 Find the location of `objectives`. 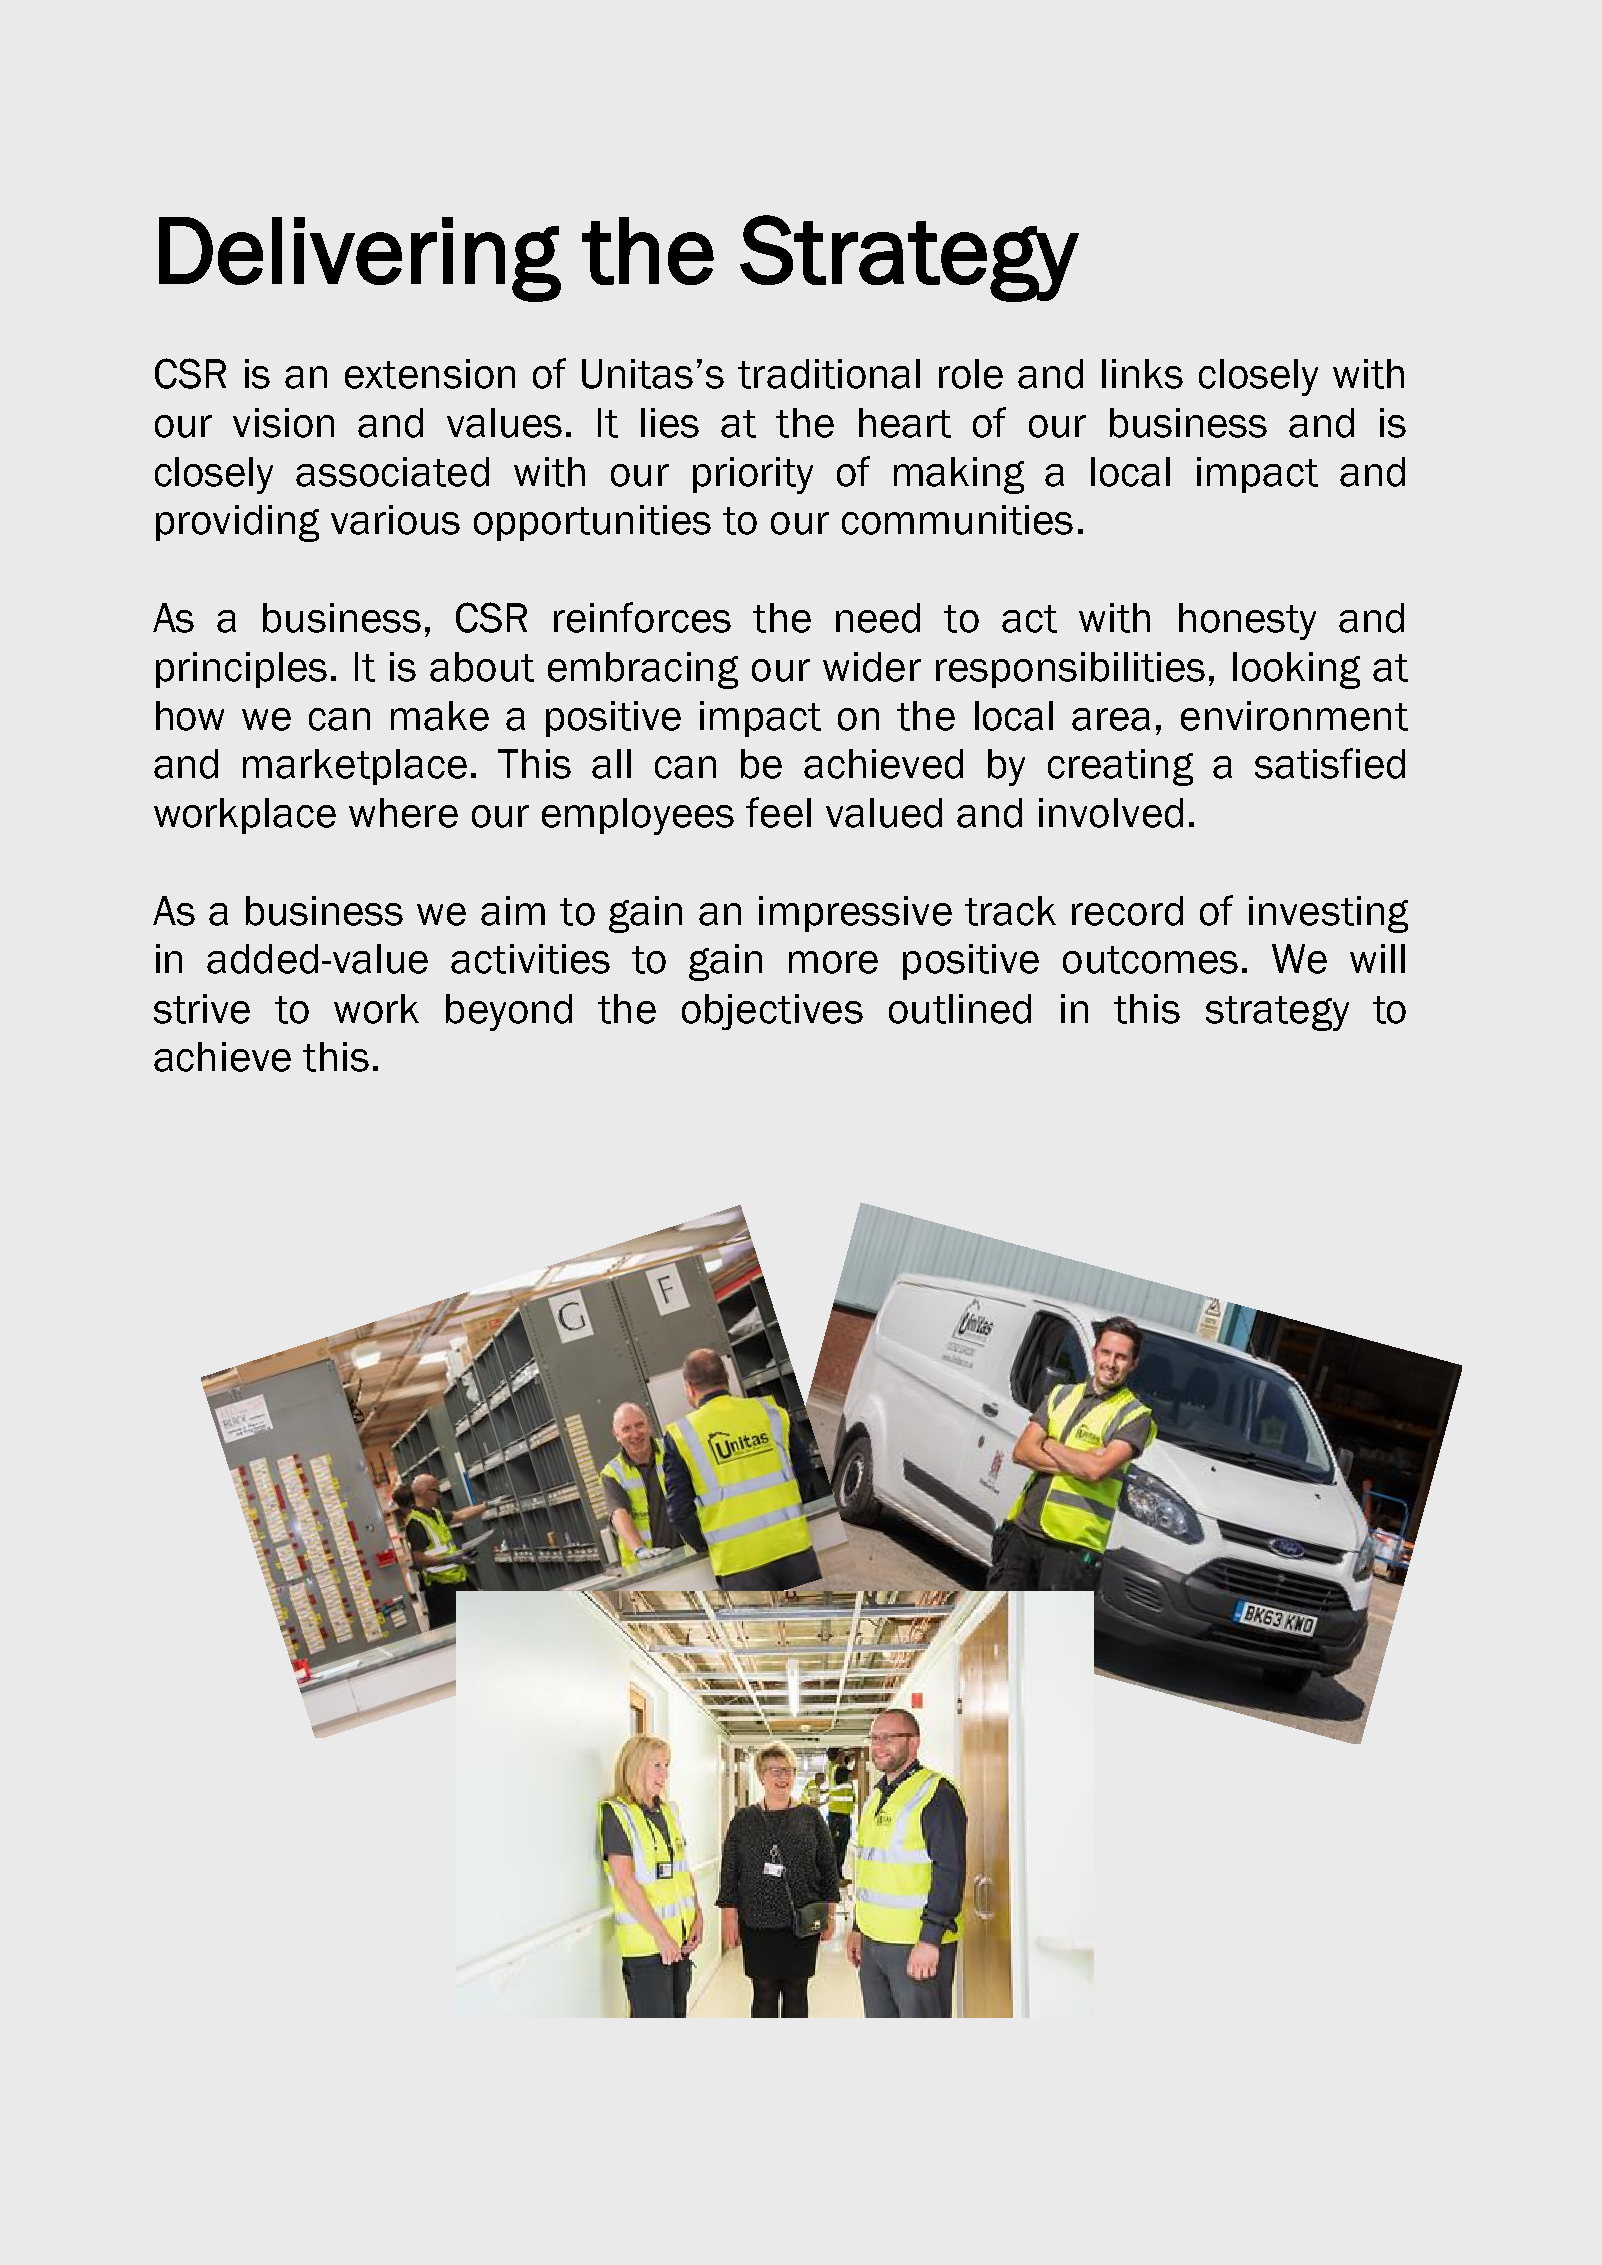

objectives is located at coordinates (772, 1012).
